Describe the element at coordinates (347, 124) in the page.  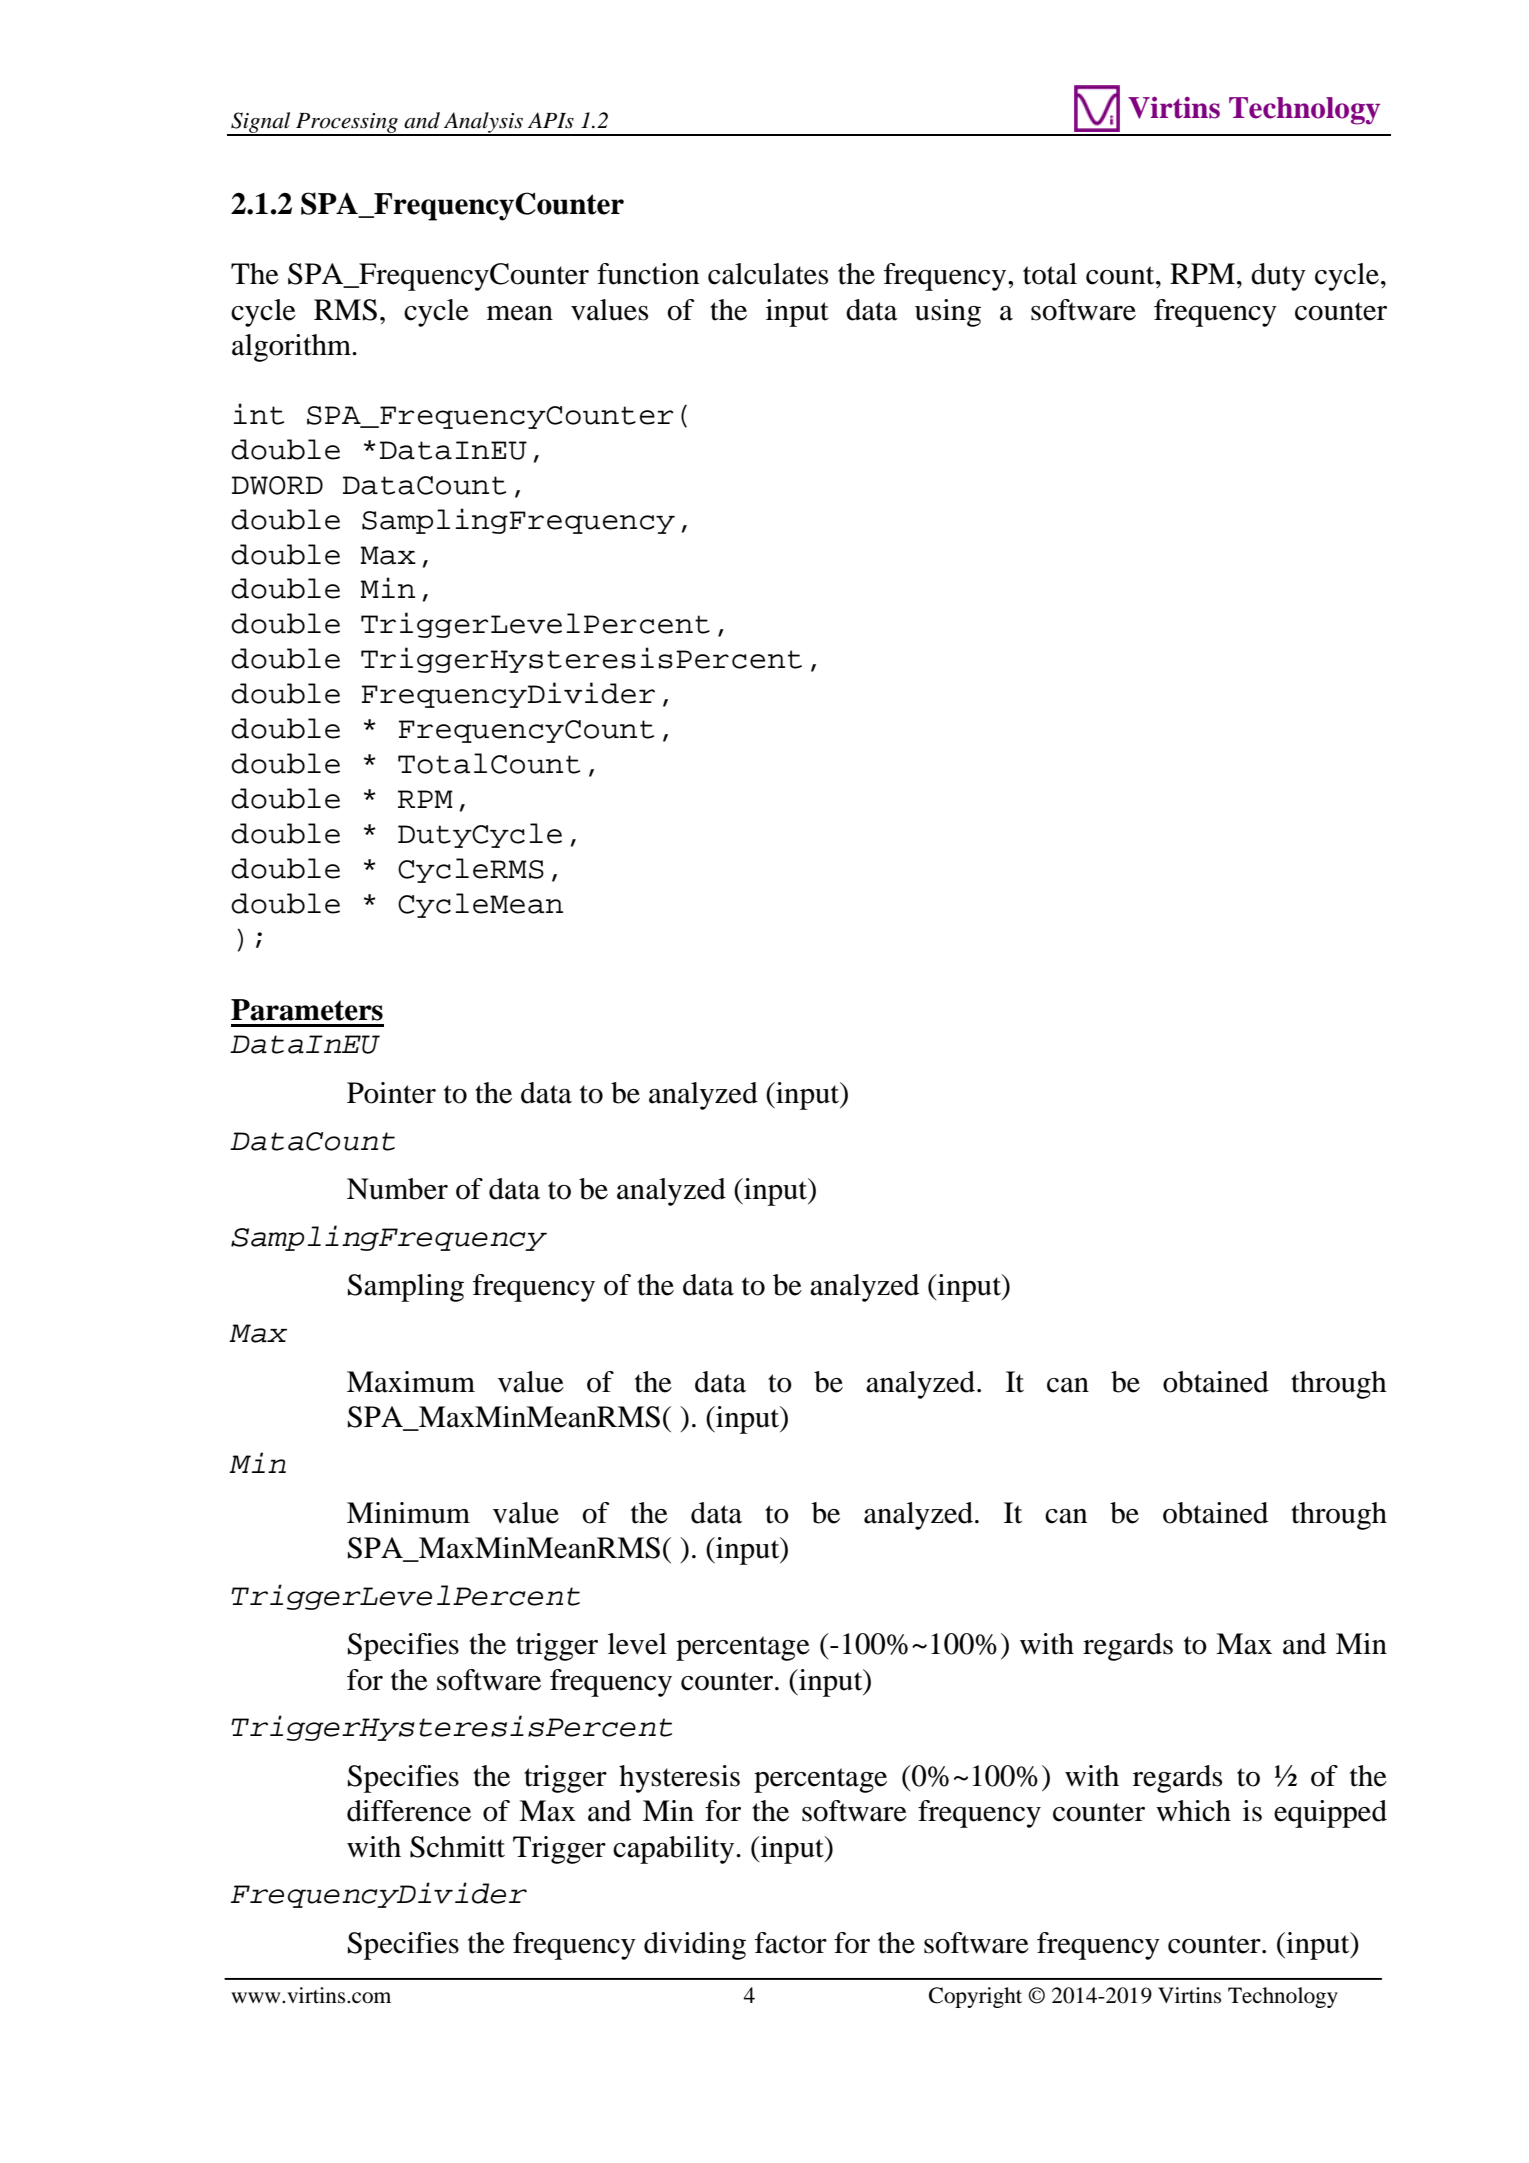
I see `Processing` at that location.
